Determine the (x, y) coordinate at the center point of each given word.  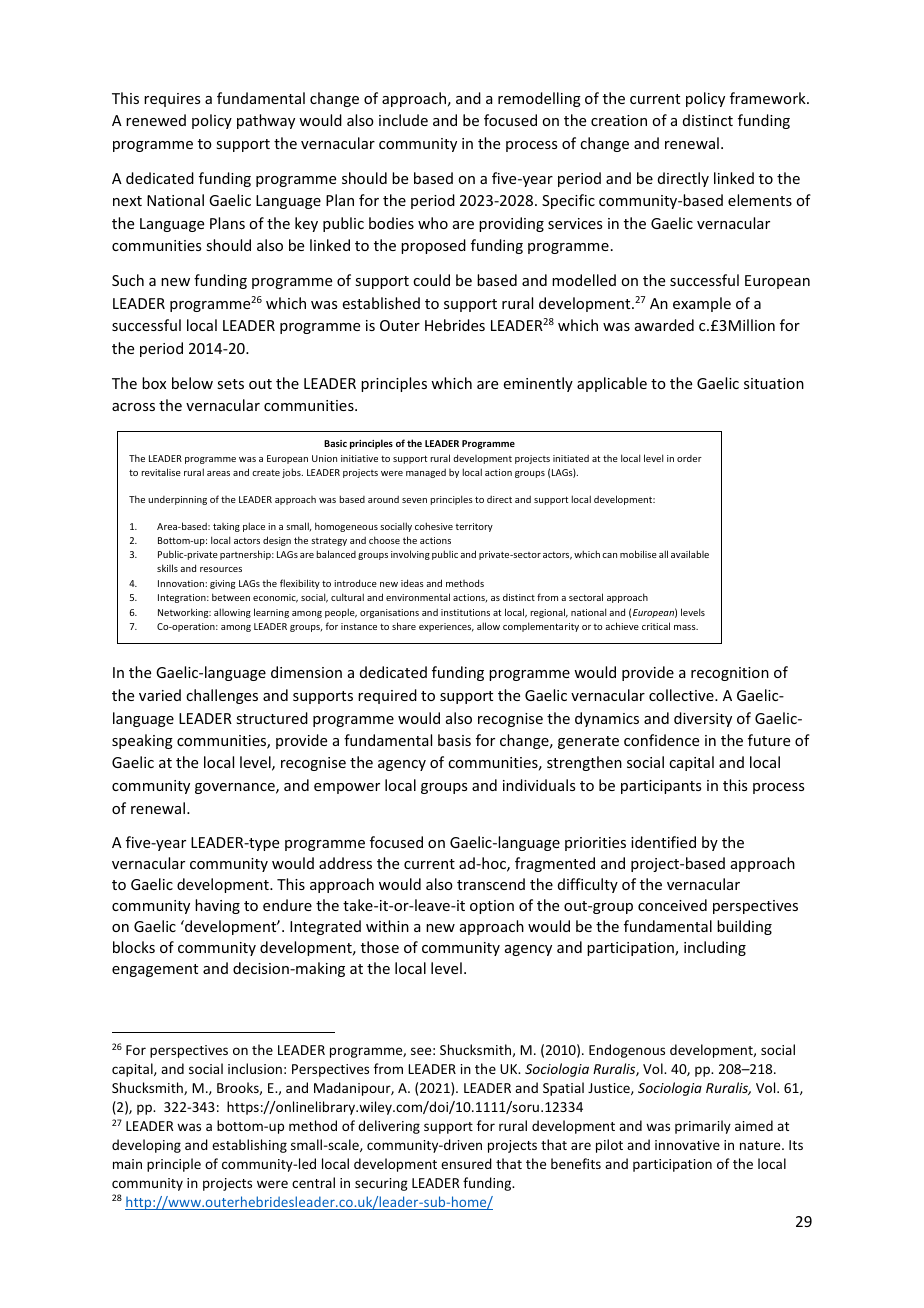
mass (686, 627)
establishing (249, 1146)
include (403, 120)
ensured (466, 1163)
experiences (446, 627)
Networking (184, 613)
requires (172, 100)
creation (619, 120)
